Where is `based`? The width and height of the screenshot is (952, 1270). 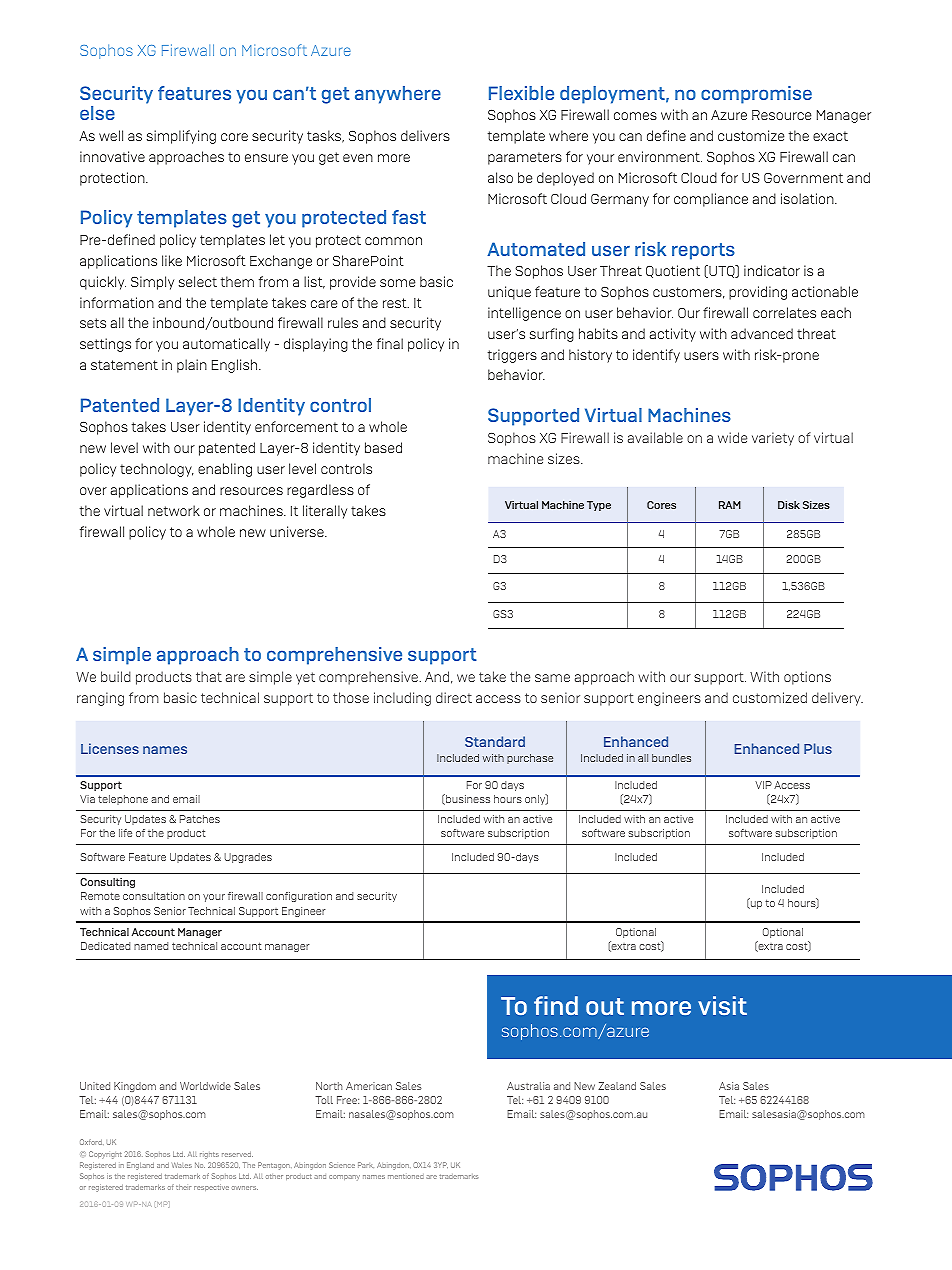
based is located at coordinates (383, 447).
